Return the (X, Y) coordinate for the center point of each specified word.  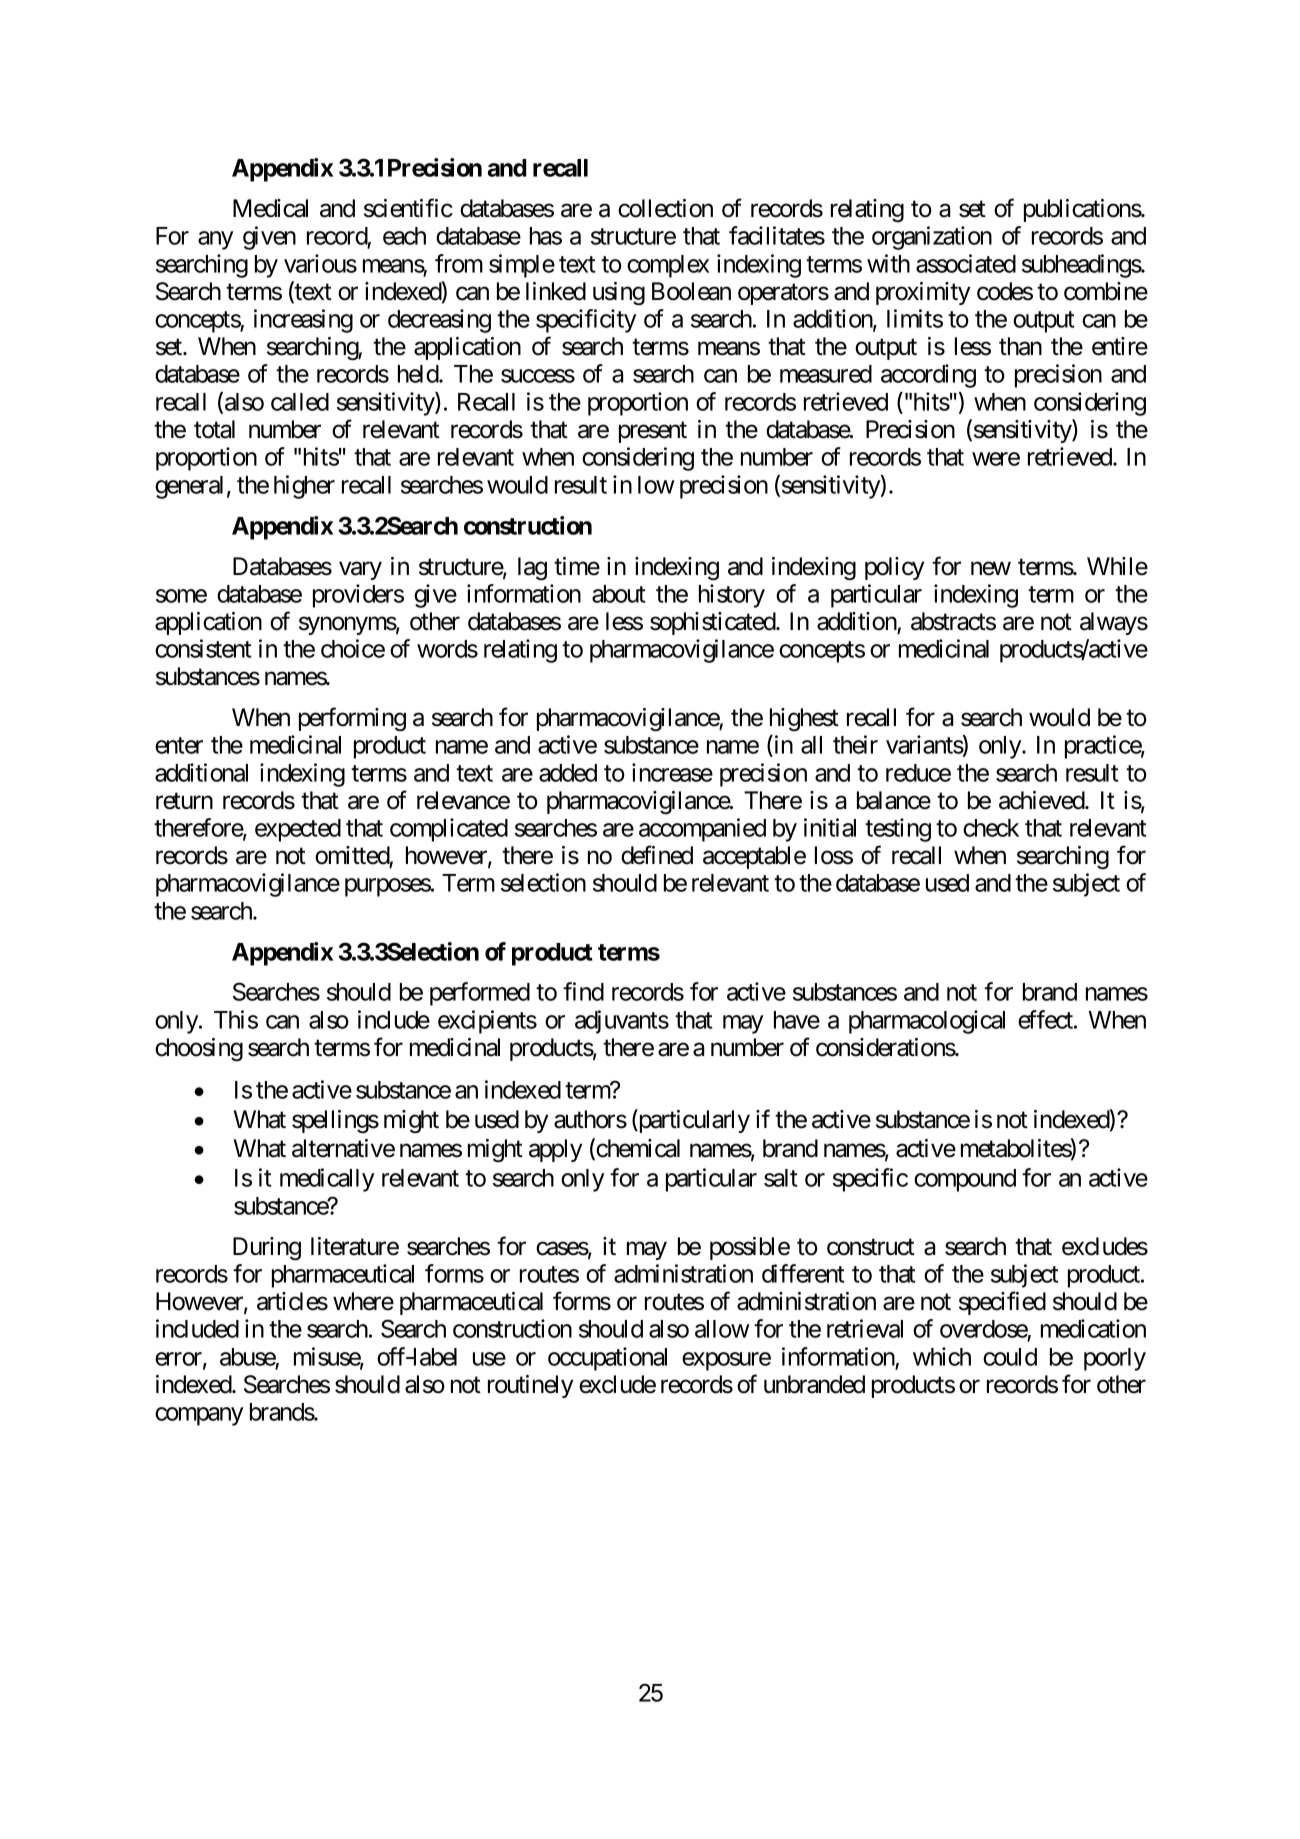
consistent (203, 648)
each (404, 236)
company (199, 1416)
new (991, 568)
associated (966, 263)
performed (480, 994)
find (583, 991)
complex (668, 266)
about (618, 594)
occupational (607, 1359)
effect (1046, 1019)
